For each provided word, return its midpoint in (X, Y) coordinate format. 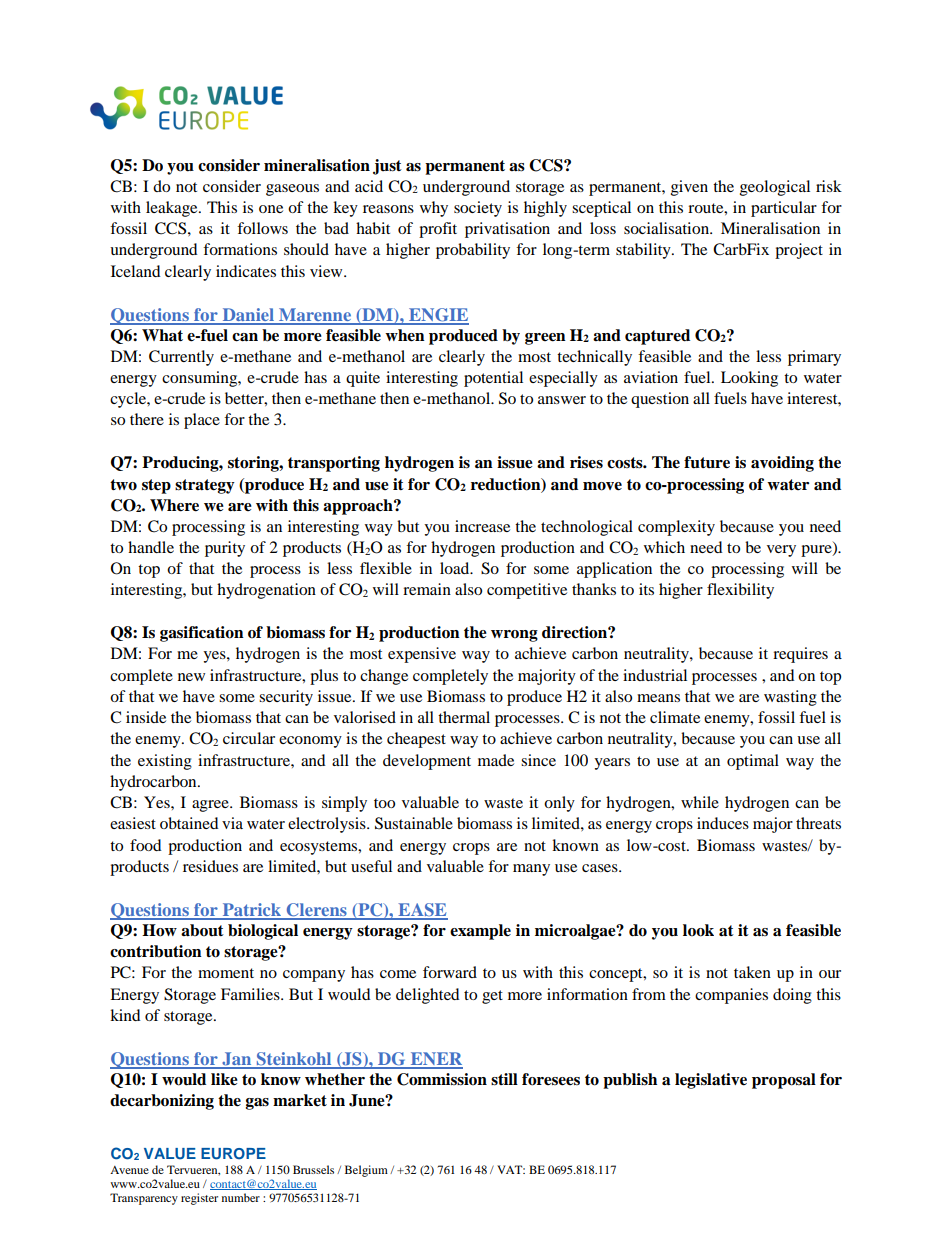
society (478, 209)
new (191, 677)
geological (775, 188)
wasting (790, 698)
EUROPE (233, 1154)
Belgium (366, 1171)
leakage (173, 209)
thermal (464, 717)
